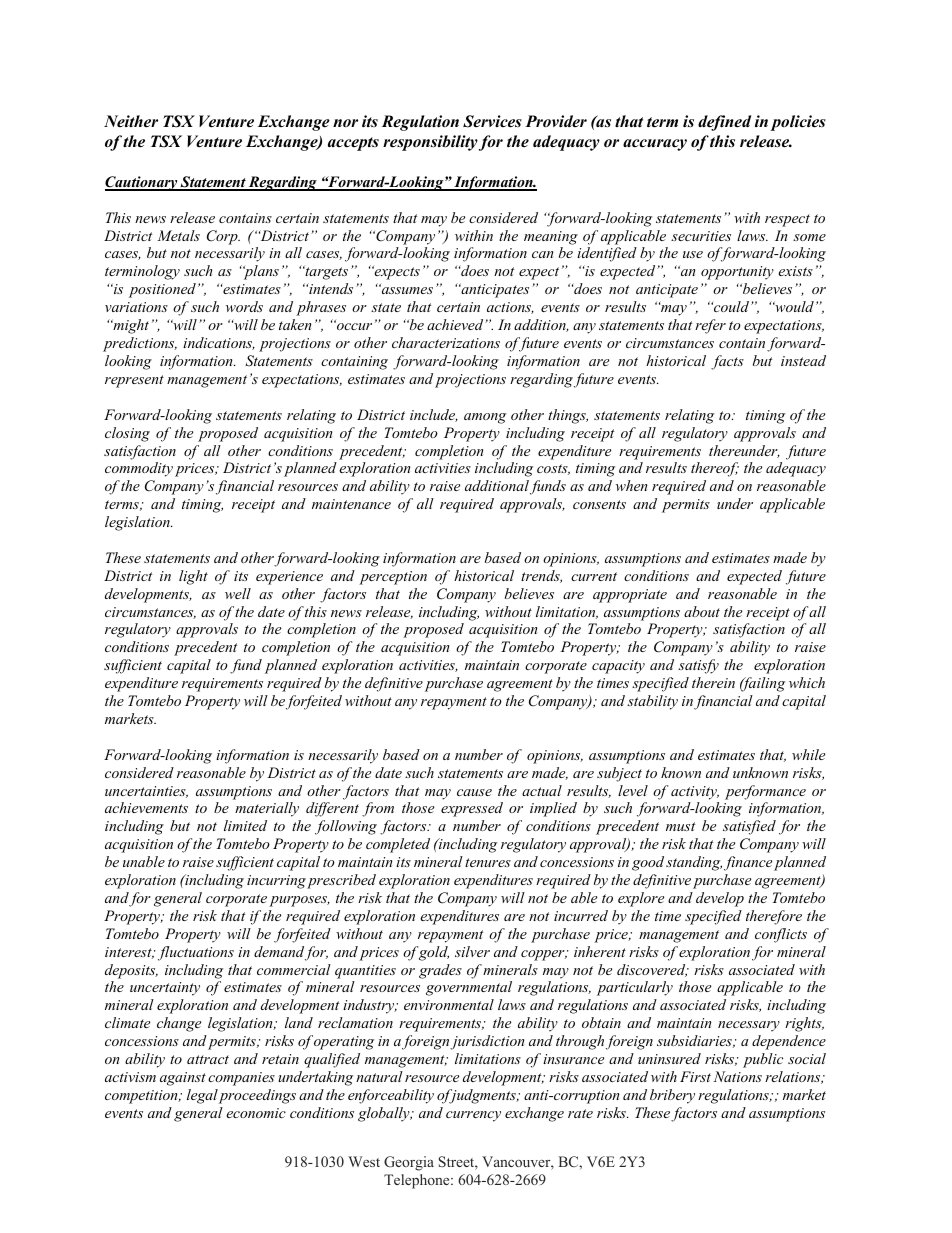  I want to click on bribery, so click(672, 1096).
